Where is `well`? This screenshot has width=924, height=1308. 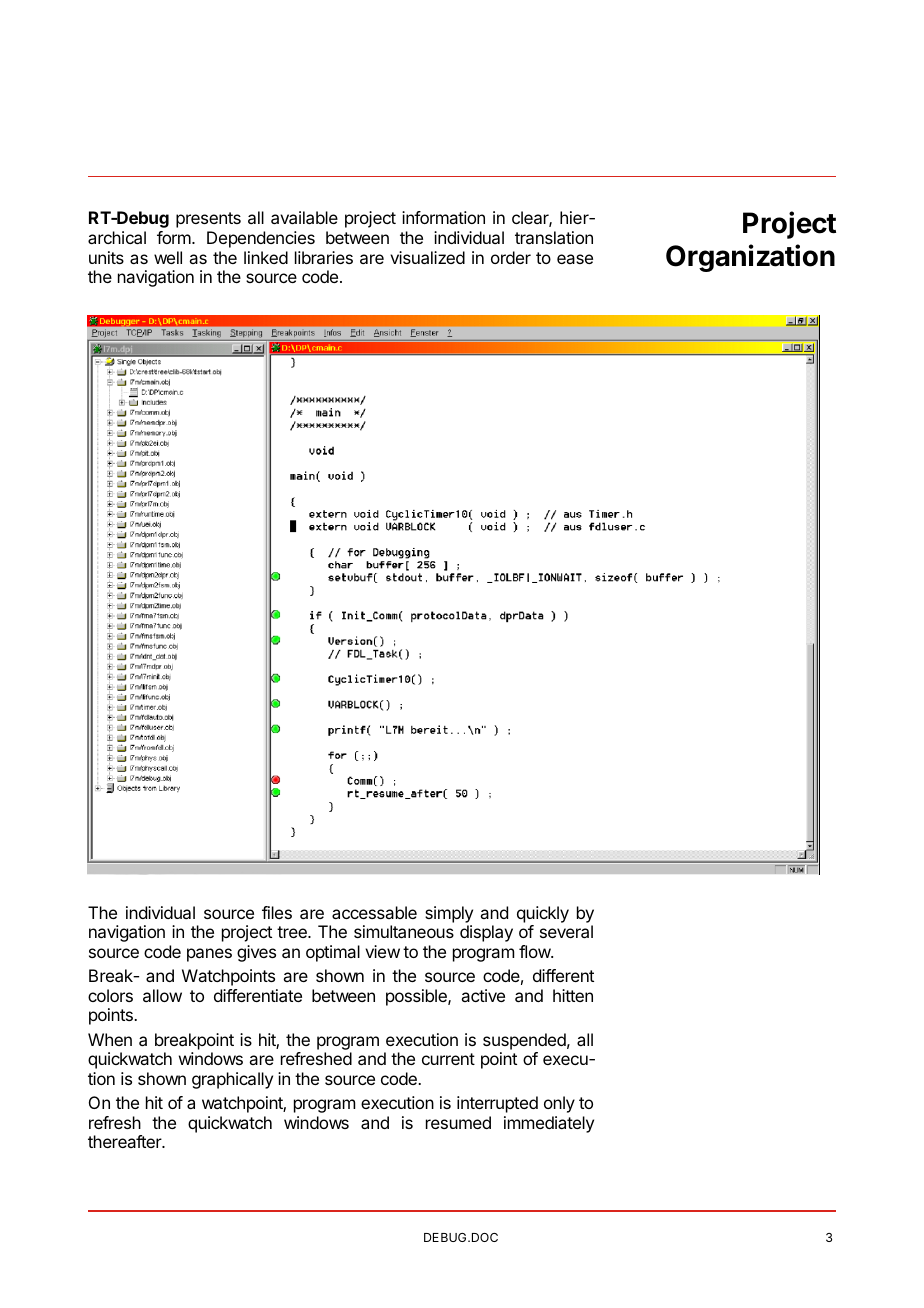 well is located at coordinates (168, 257).
